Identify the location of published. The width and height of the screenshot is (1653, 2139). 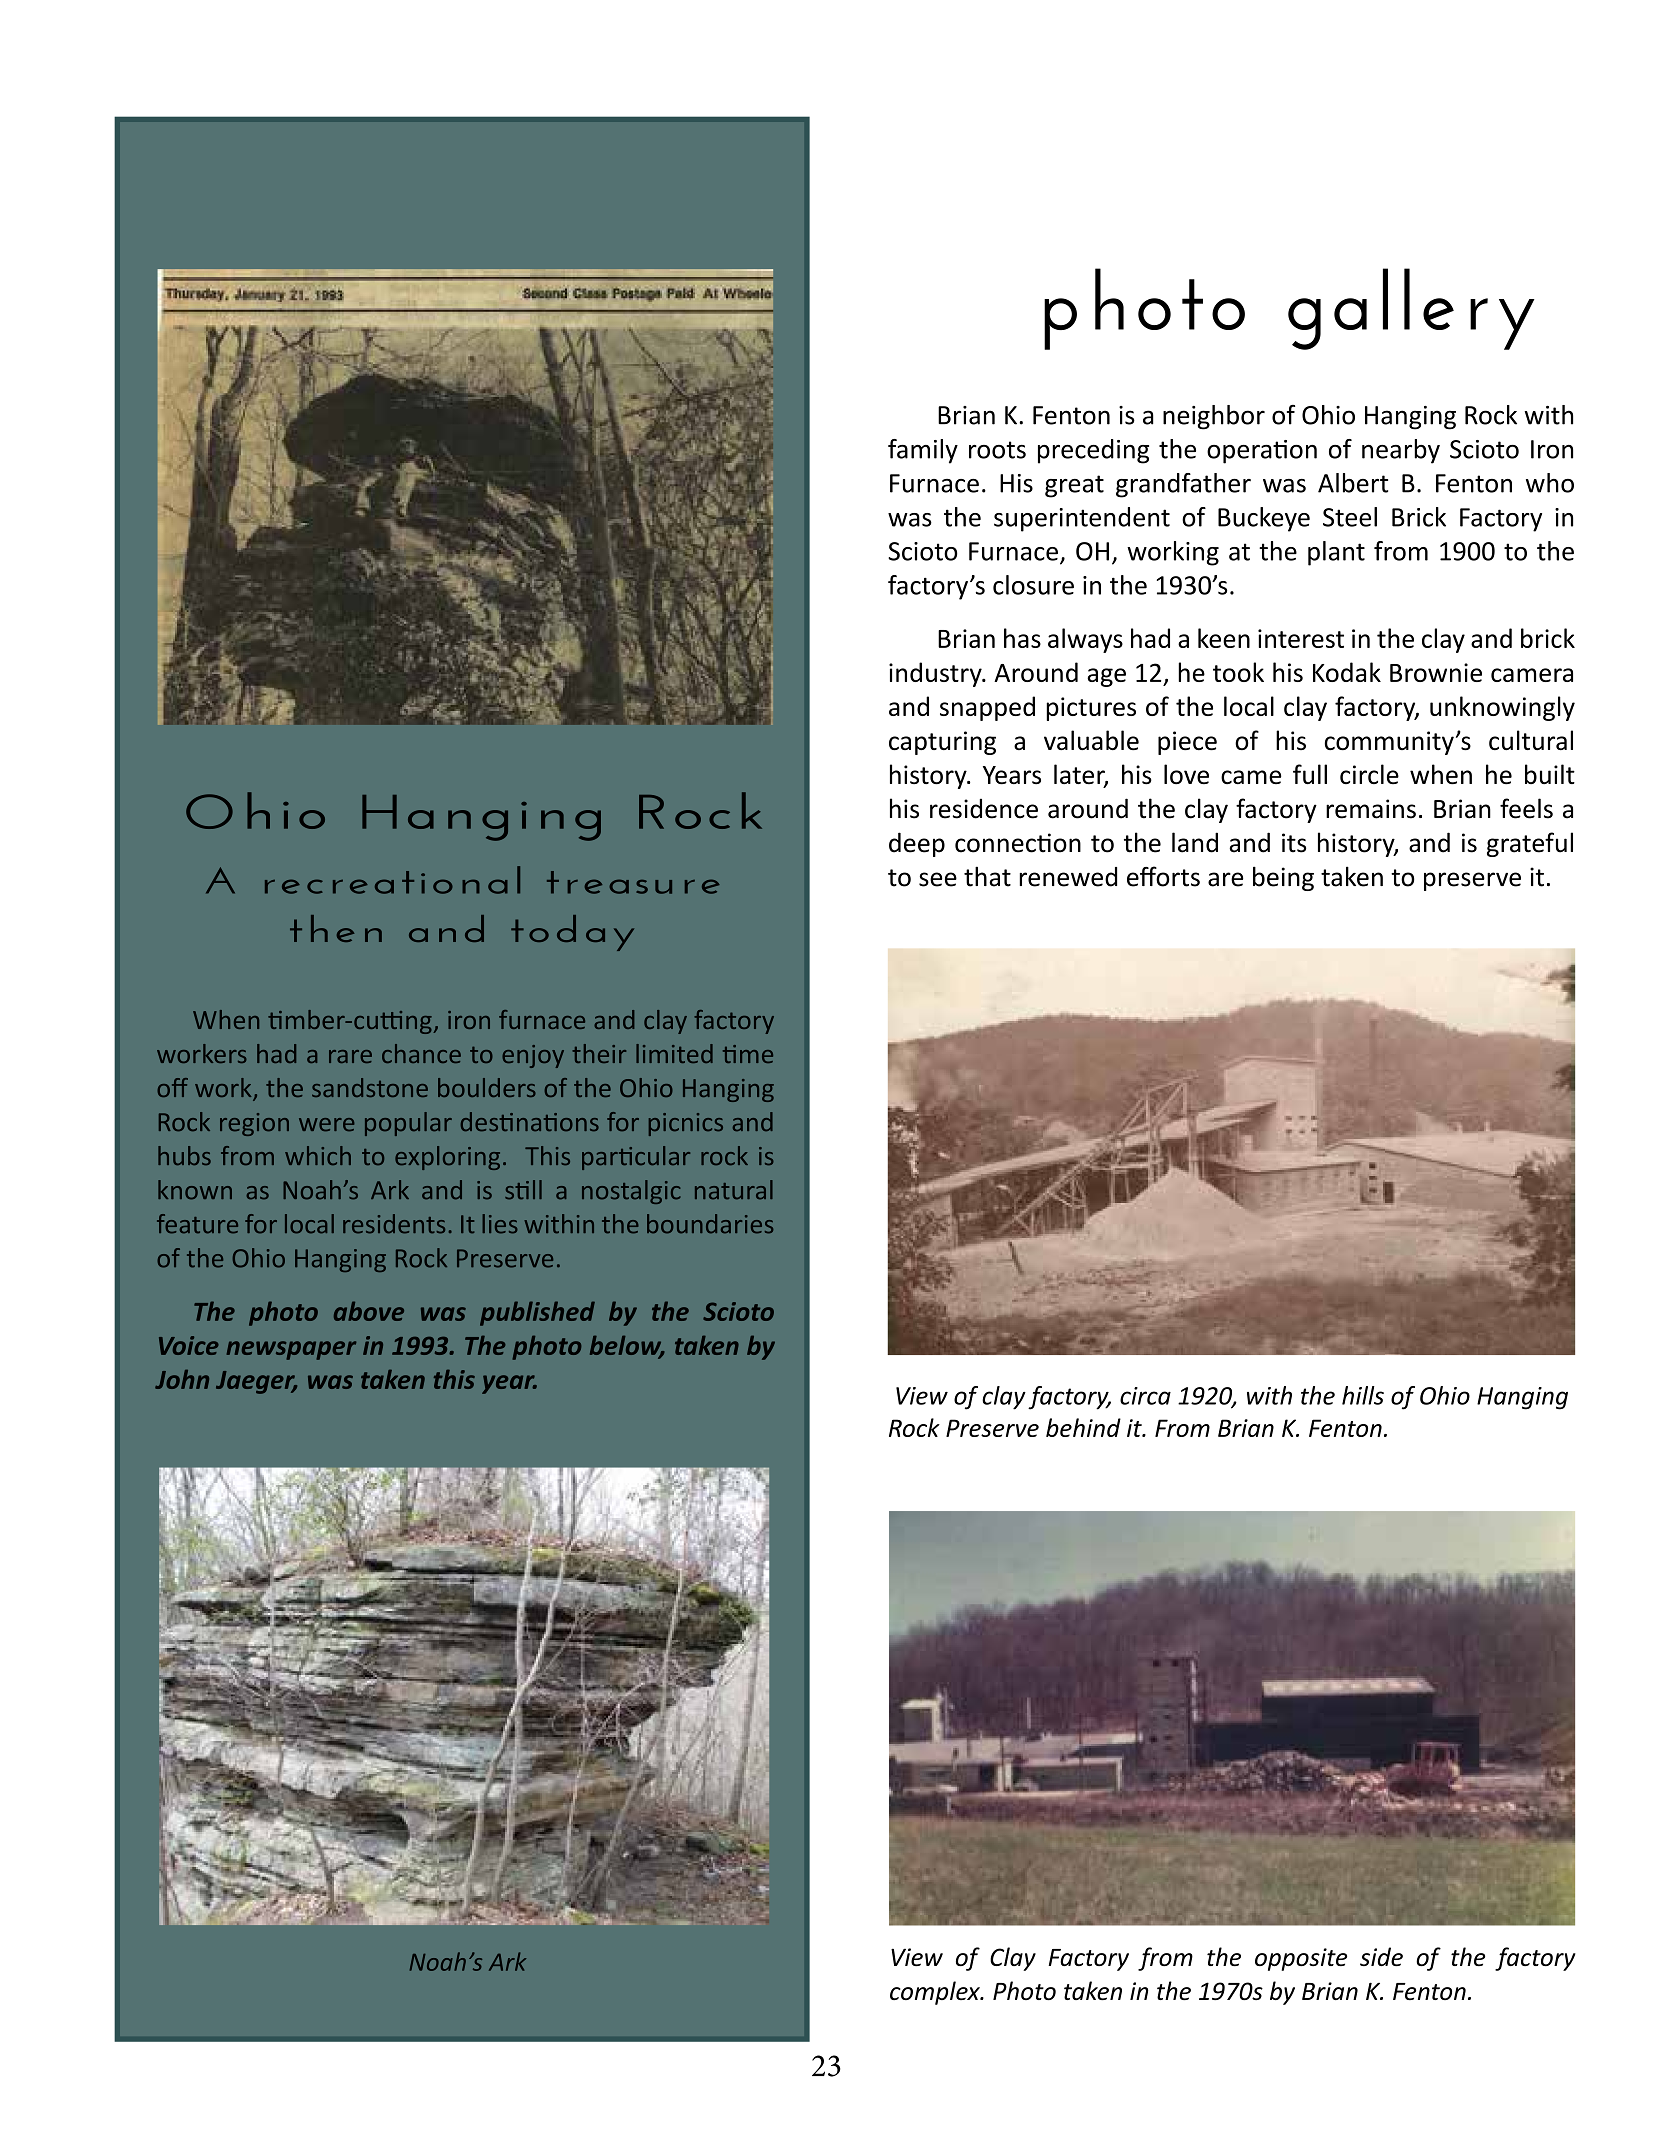
(537, 1313).
